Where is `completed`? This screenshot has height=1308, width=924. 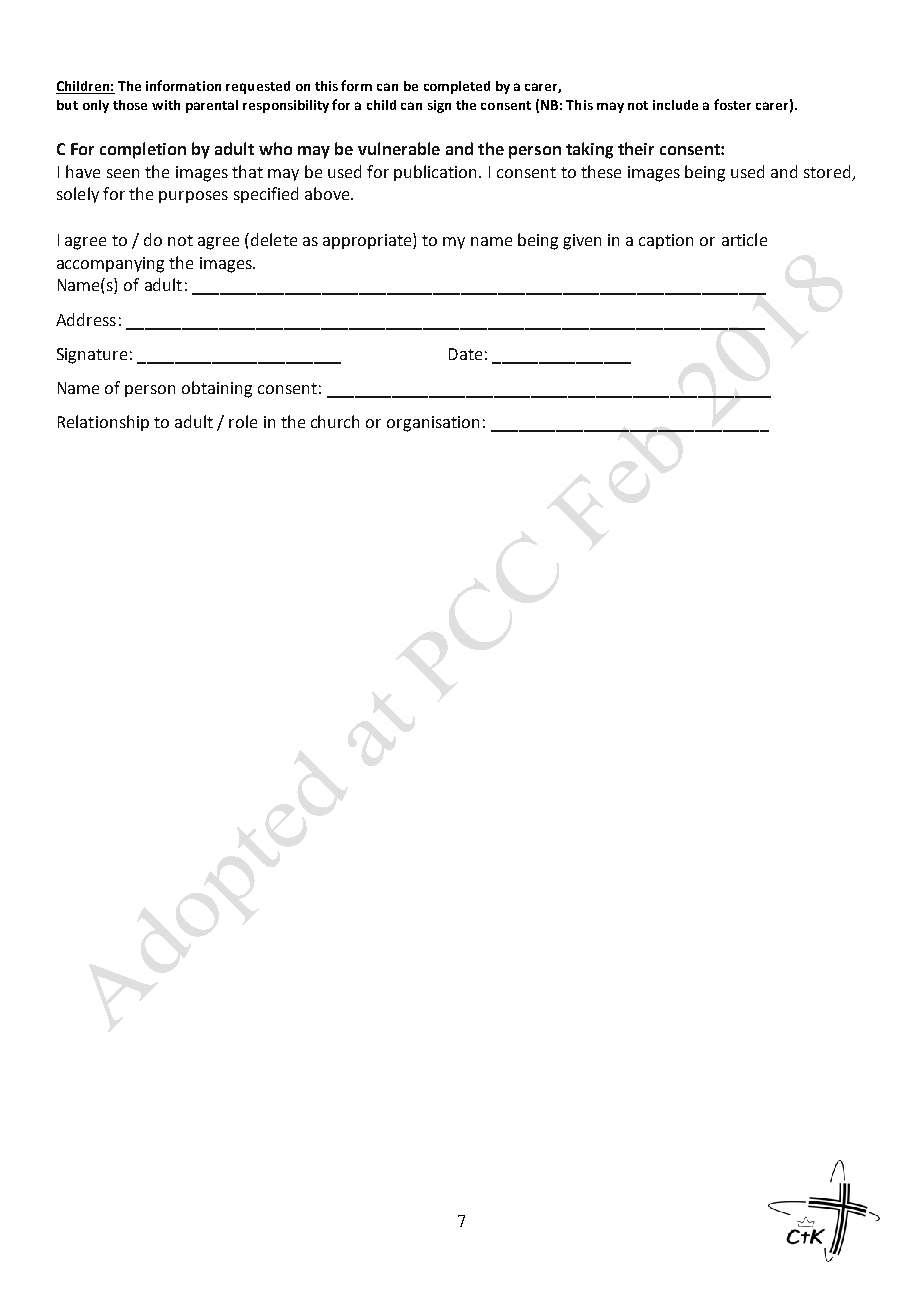 completed is located at coordinates (457, 87).
